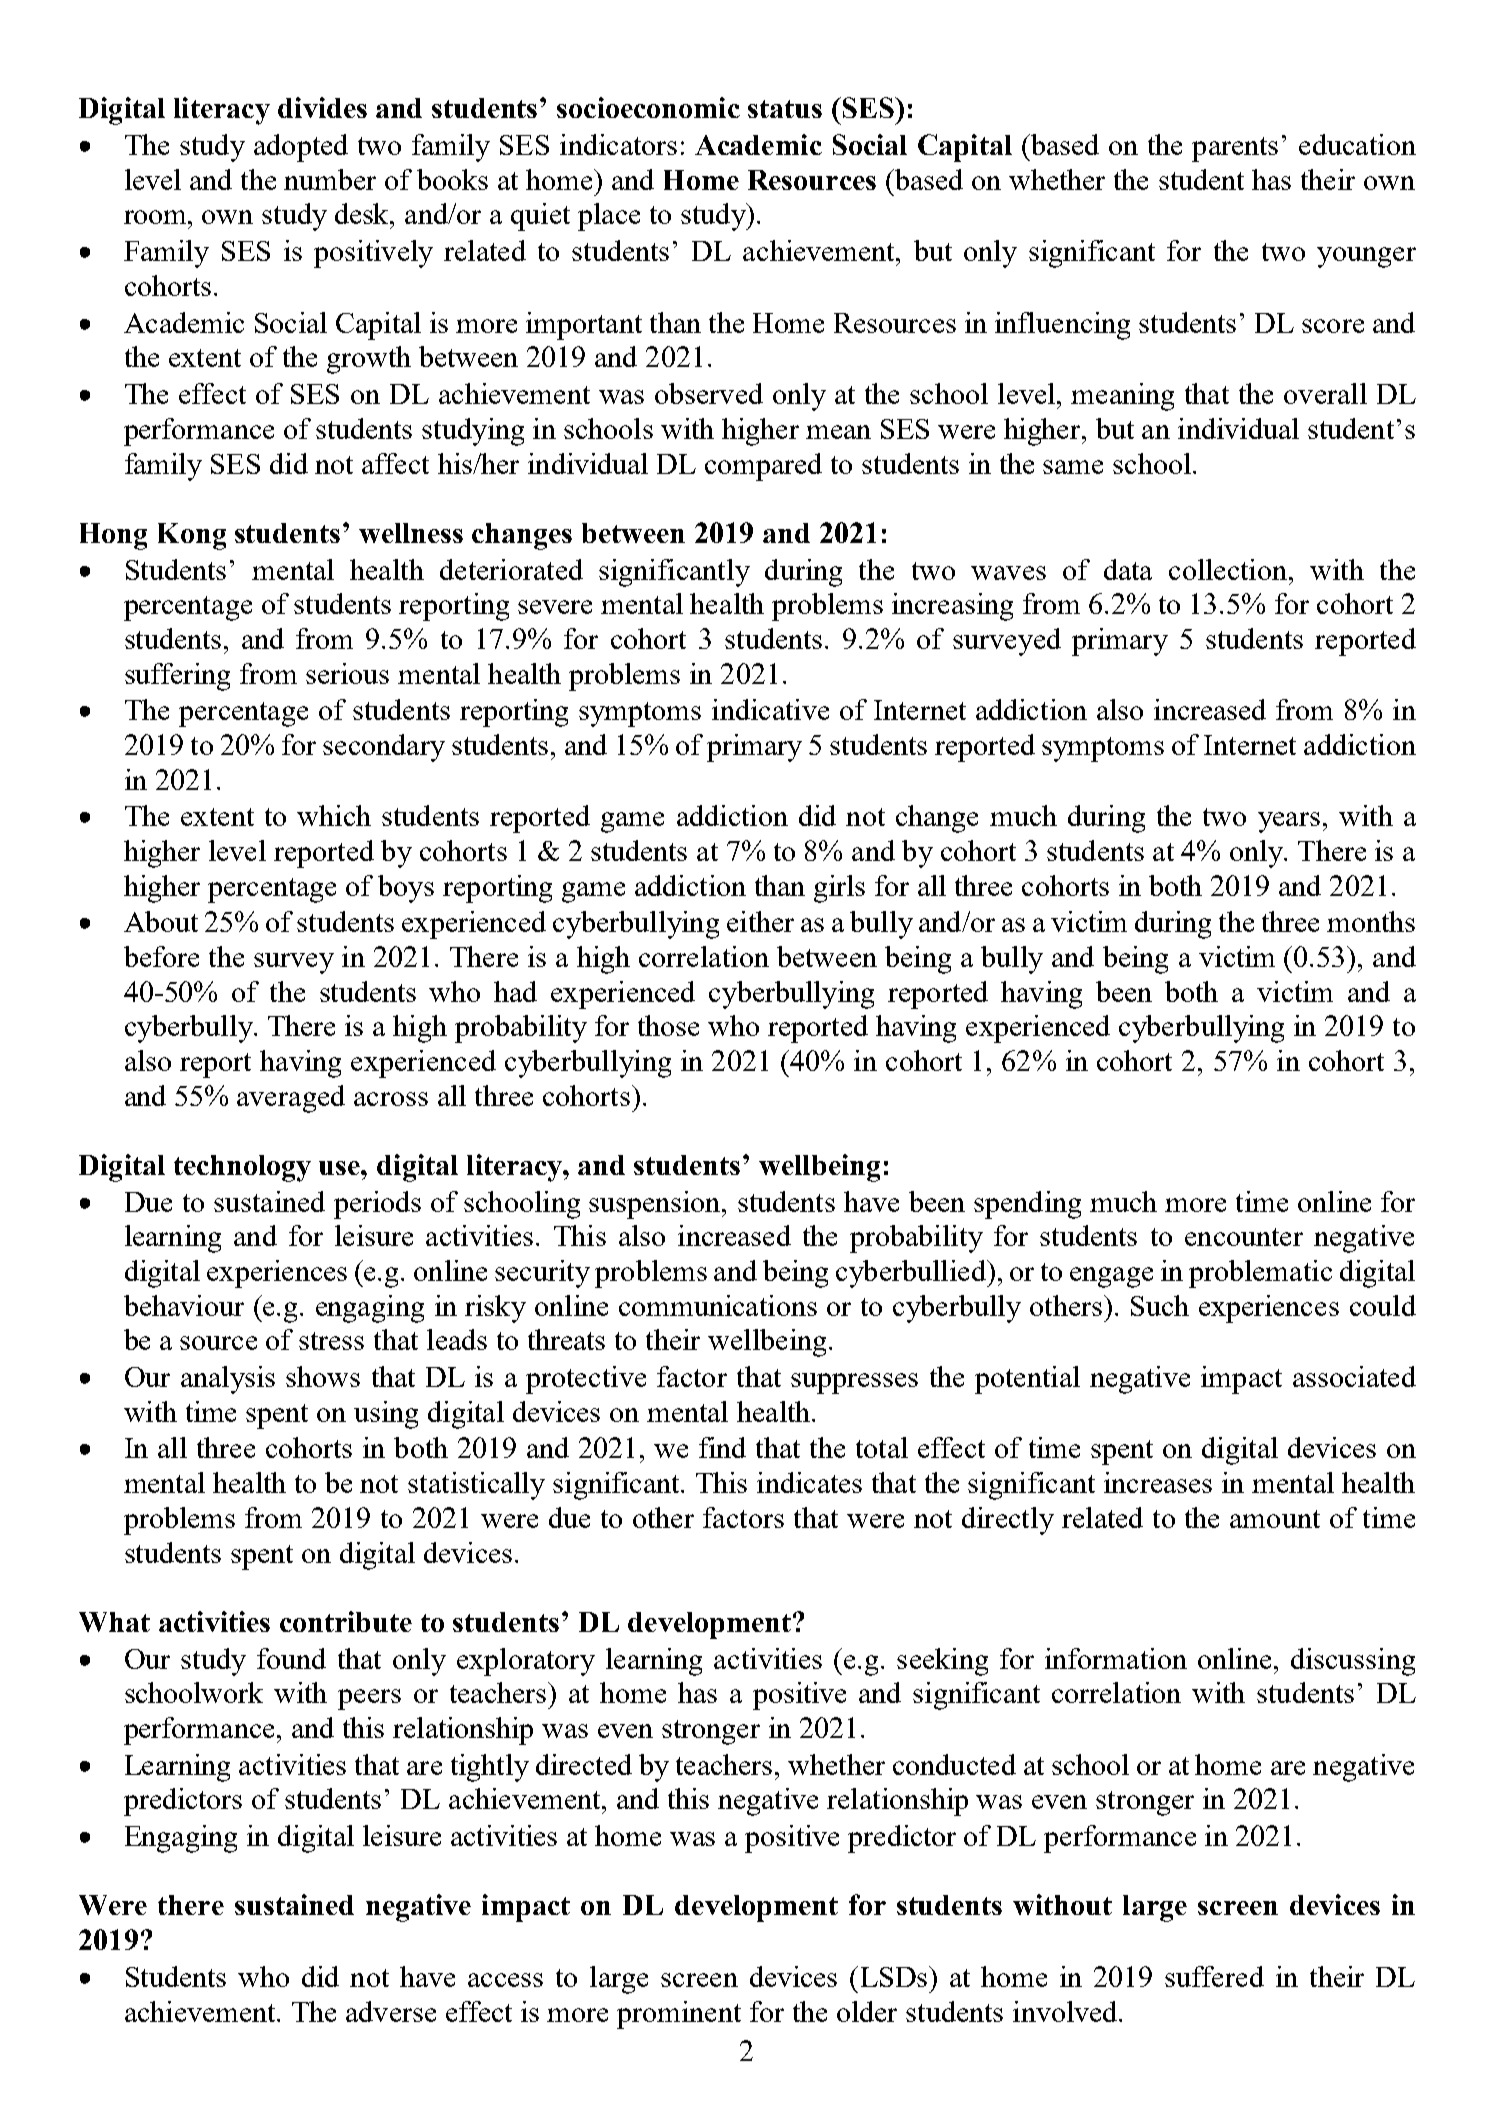 This page has width=1494, height=2114. I want to click on adverse, so click(391, 2011).
